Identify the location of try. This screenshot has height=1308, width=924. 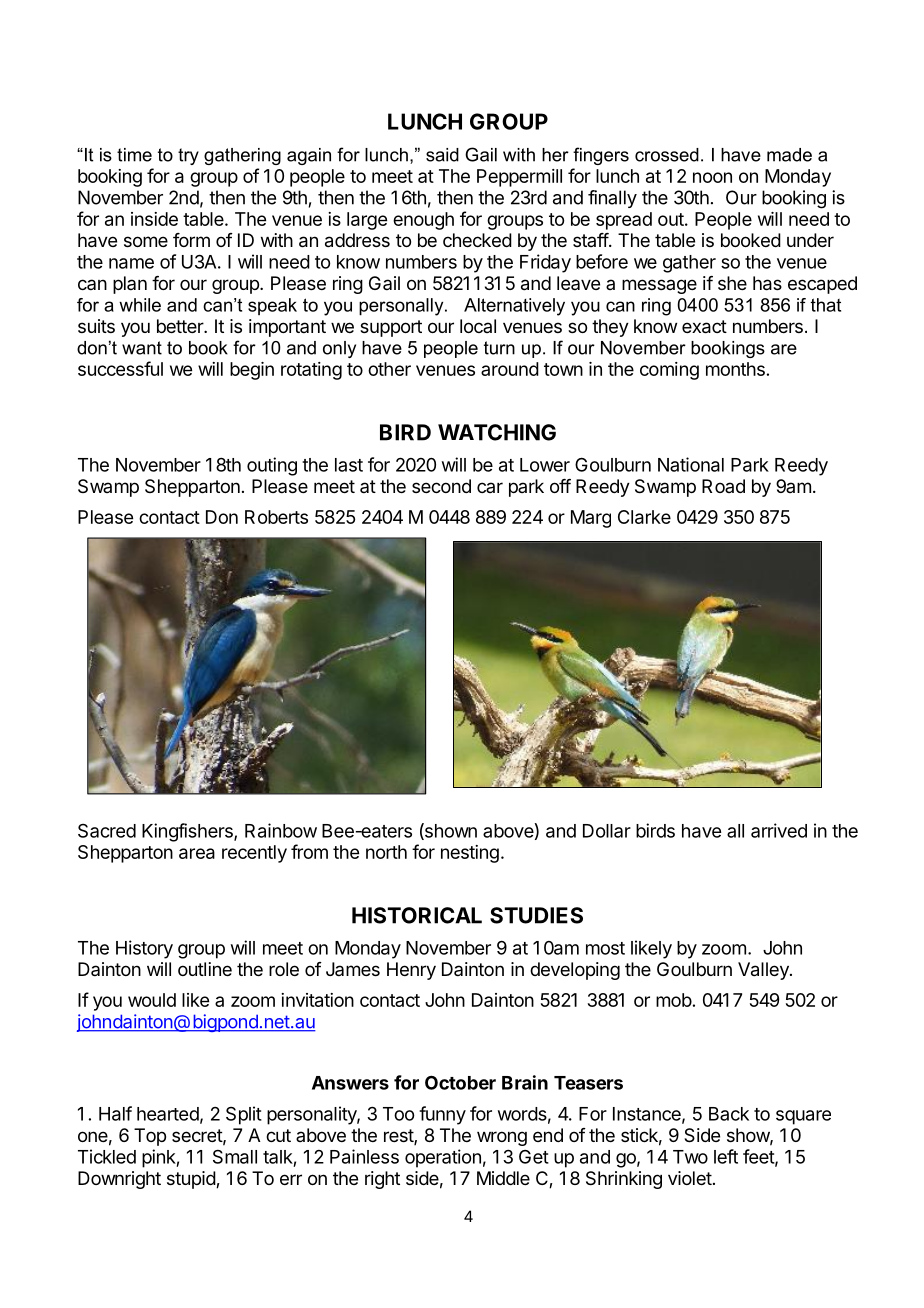
(188, 156).
